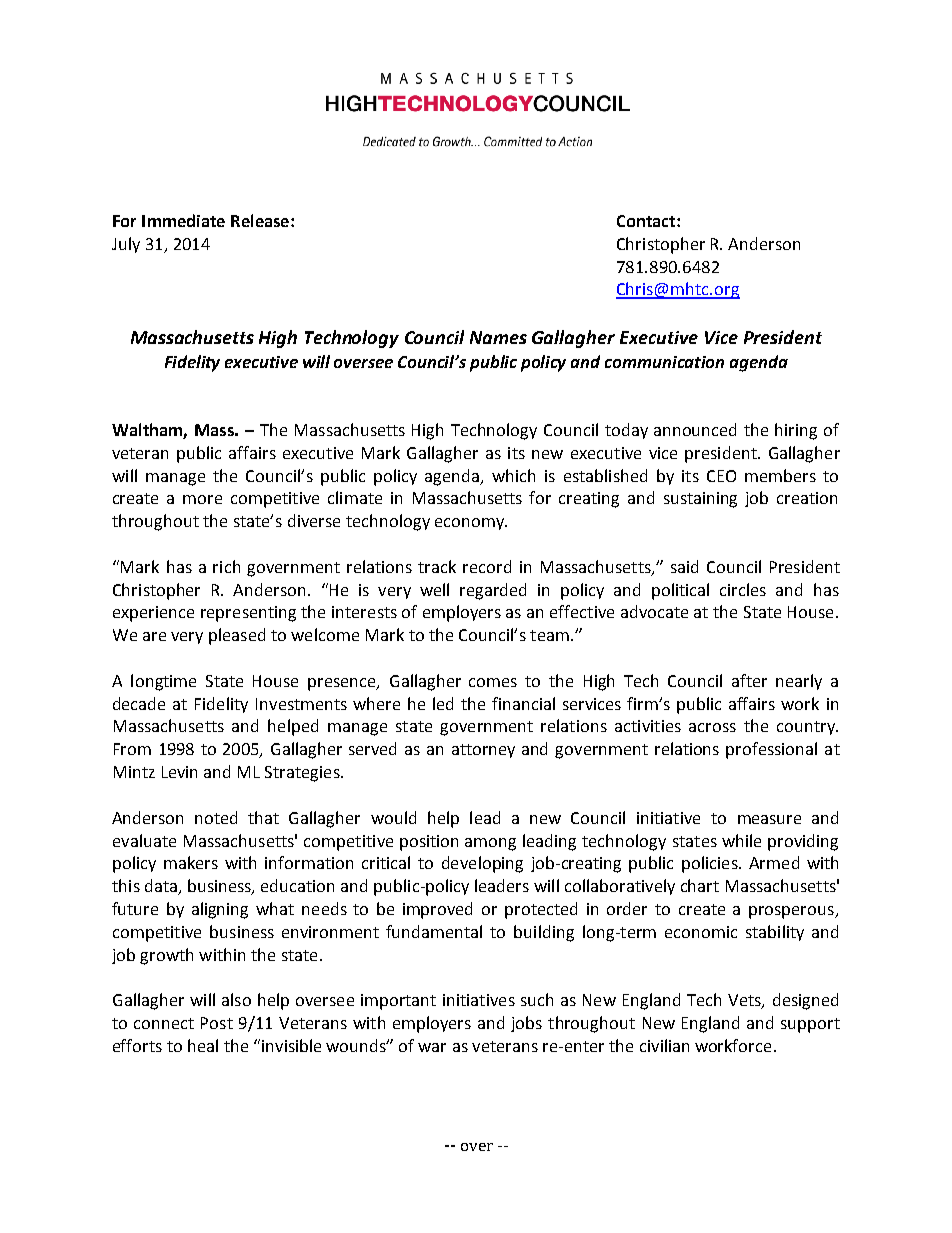  I want to click on circles, so click(743, 589).
